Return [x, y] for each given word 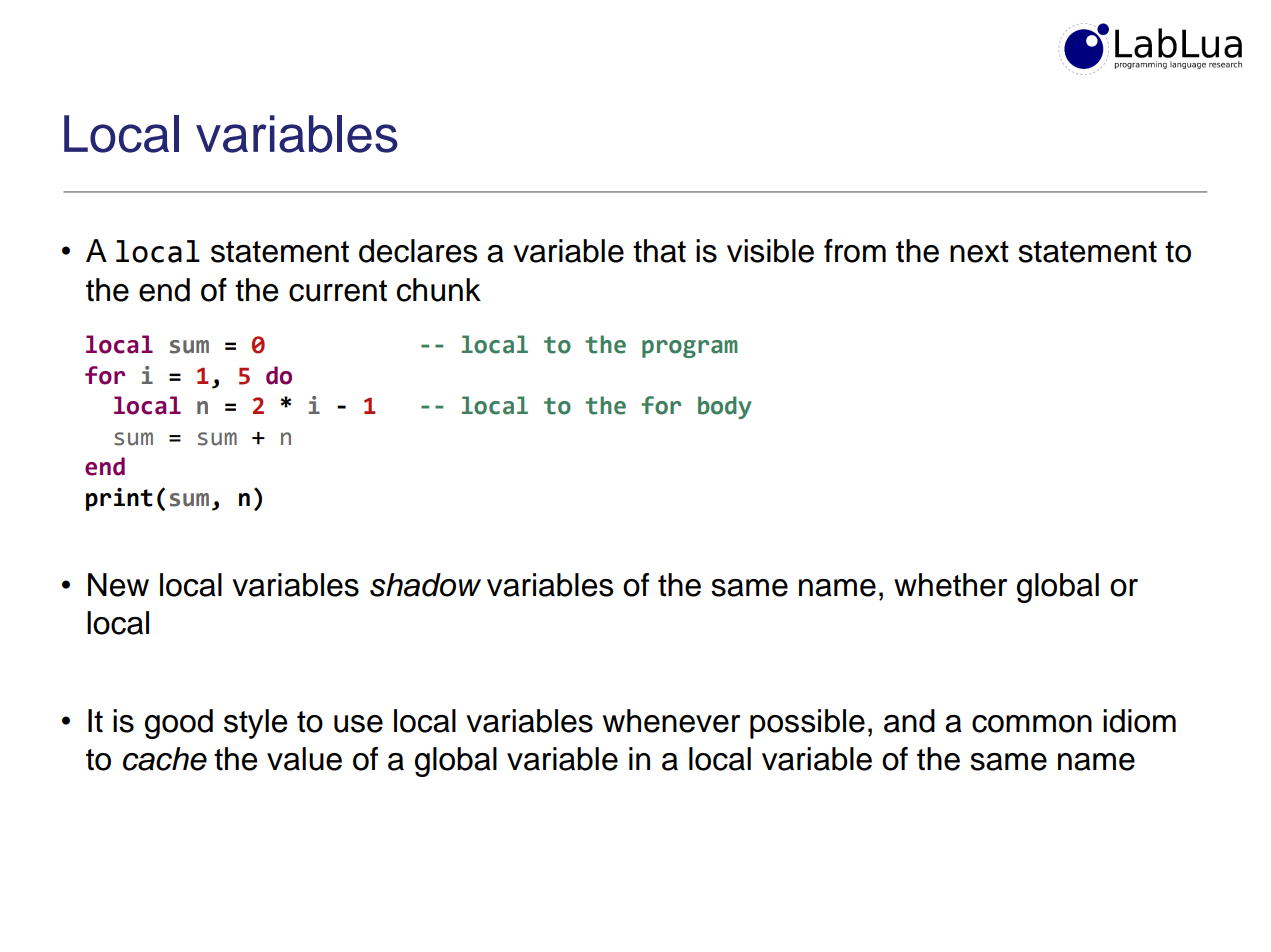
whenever [671, 721]
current [338, 291]
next [979, 252]
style [255, 724]
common [1032, 724]
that [659, 251]
